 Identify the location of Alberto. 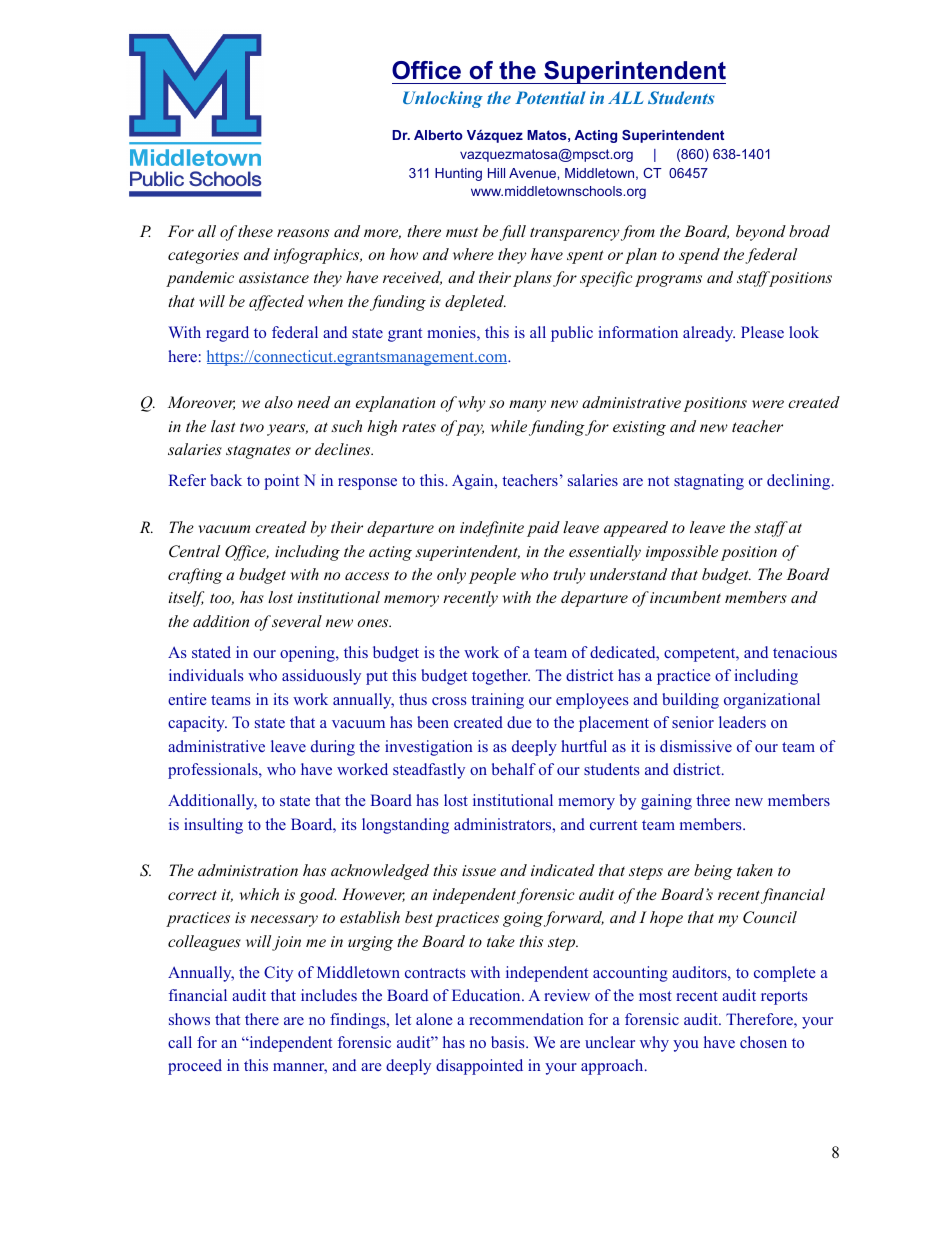
(438, 135).
